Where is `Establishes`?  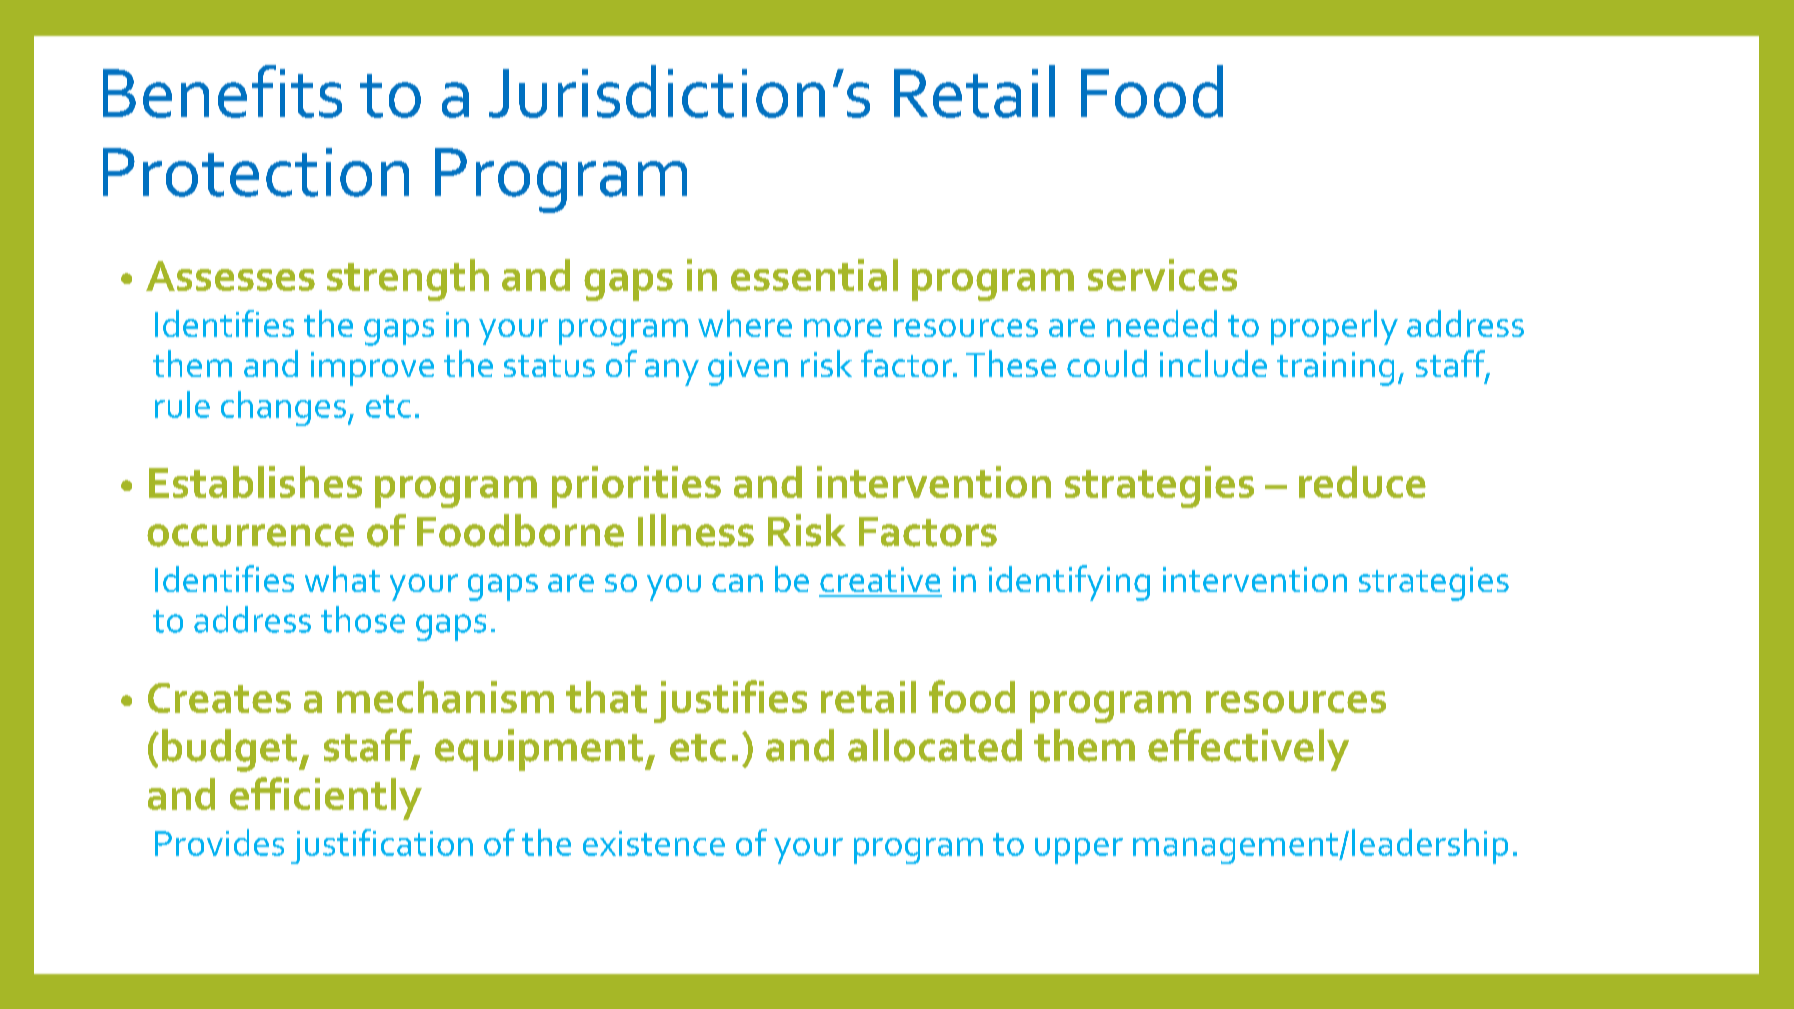
Establishes is located at coordinates (255, 482).
